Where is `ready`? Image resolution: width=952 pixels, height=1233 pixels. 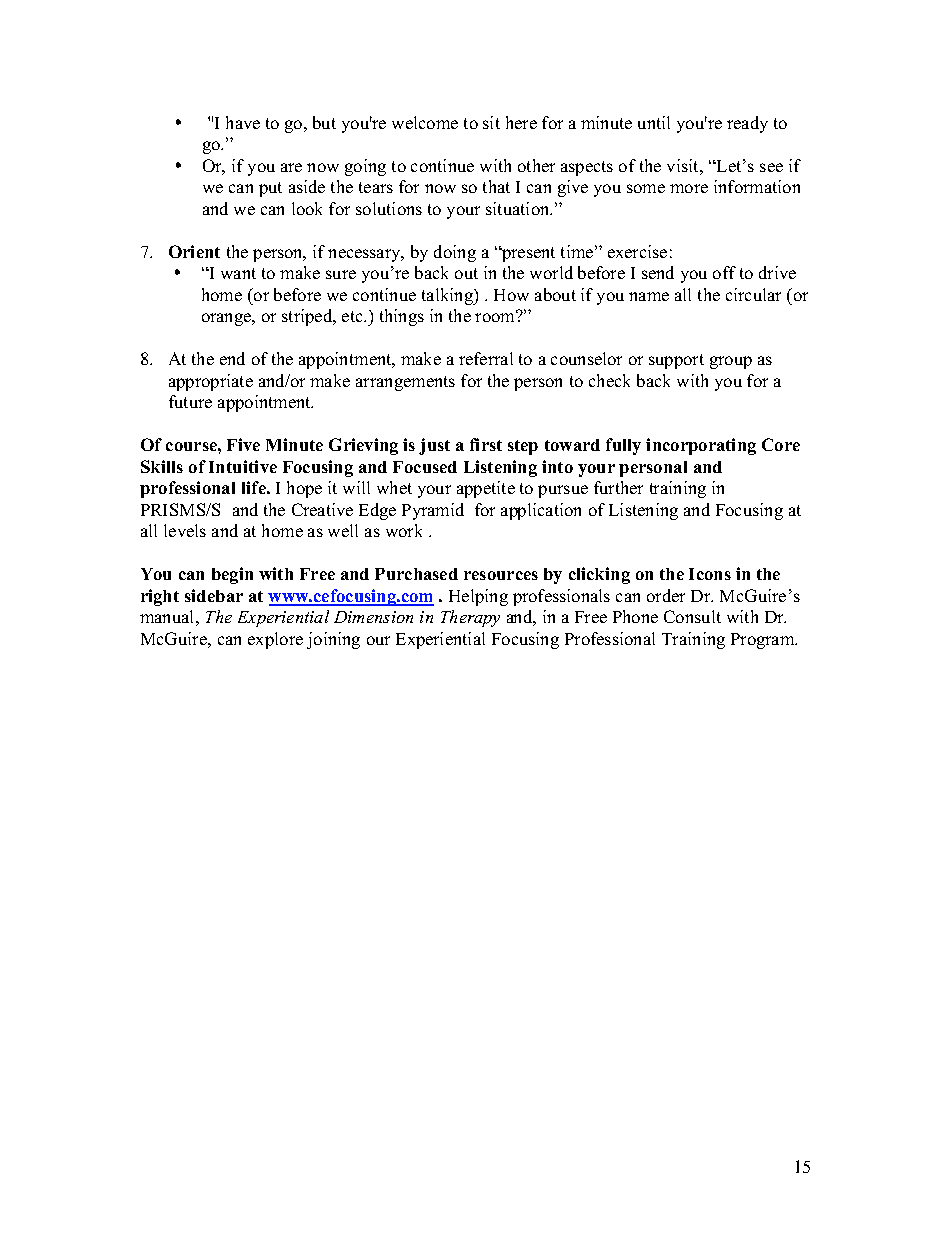
ready is located at coordinates (747, 124).
